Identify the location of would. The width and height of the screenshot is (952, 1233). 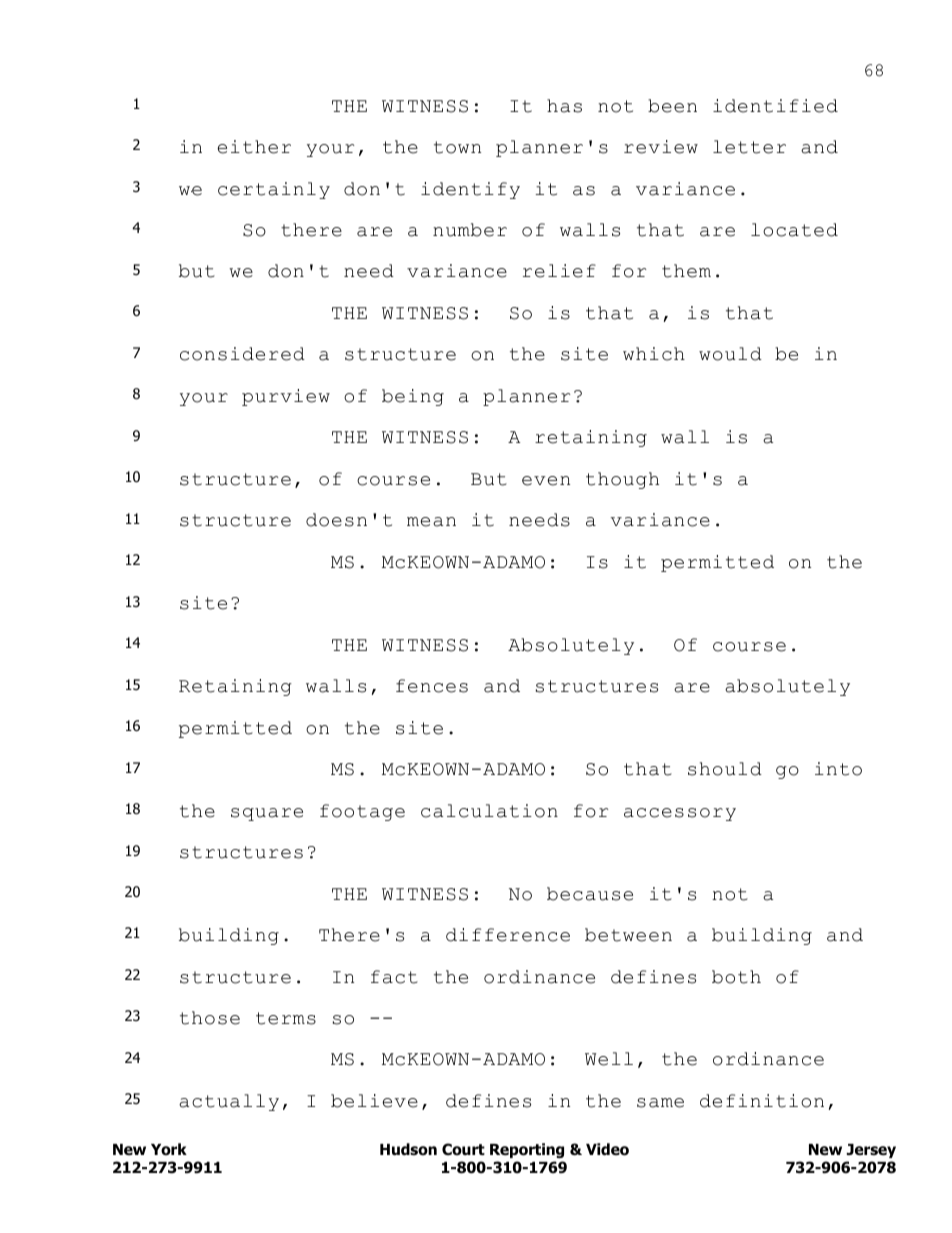
(730, 354).
